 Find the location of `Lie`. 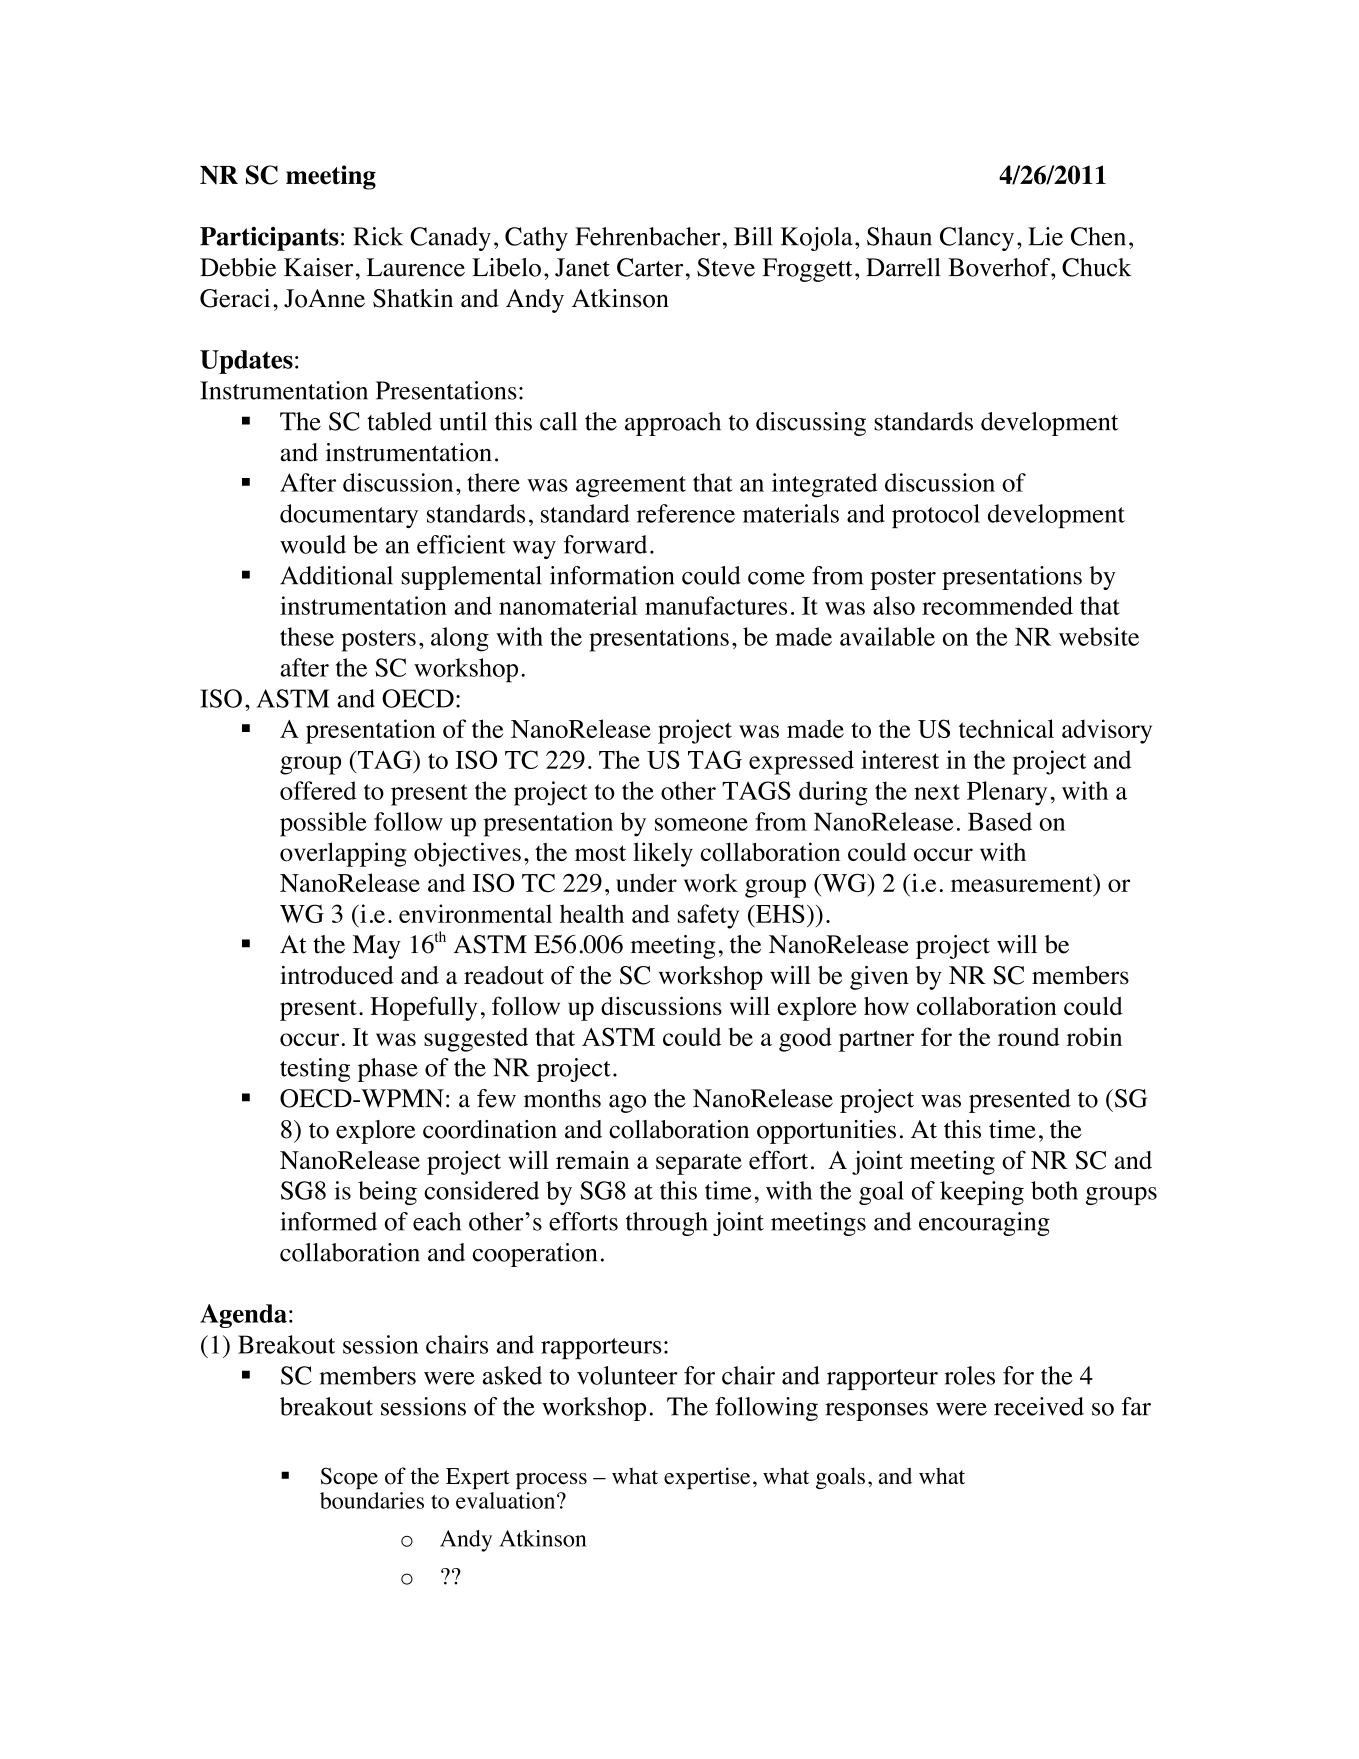

Lie is located at coordinates (1045, 236).
